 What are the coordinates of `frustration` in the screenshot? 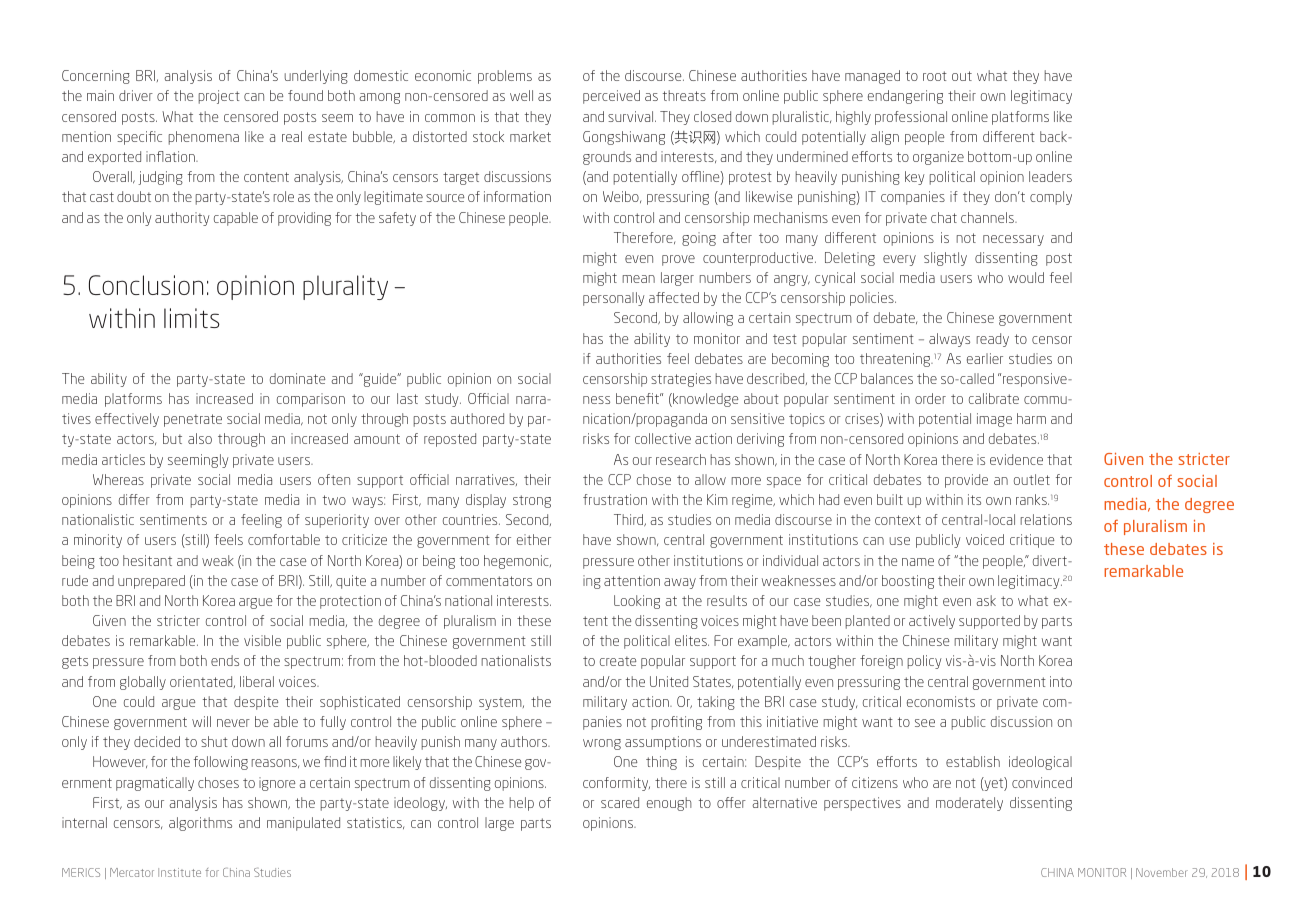 It's located at (615, 499).
